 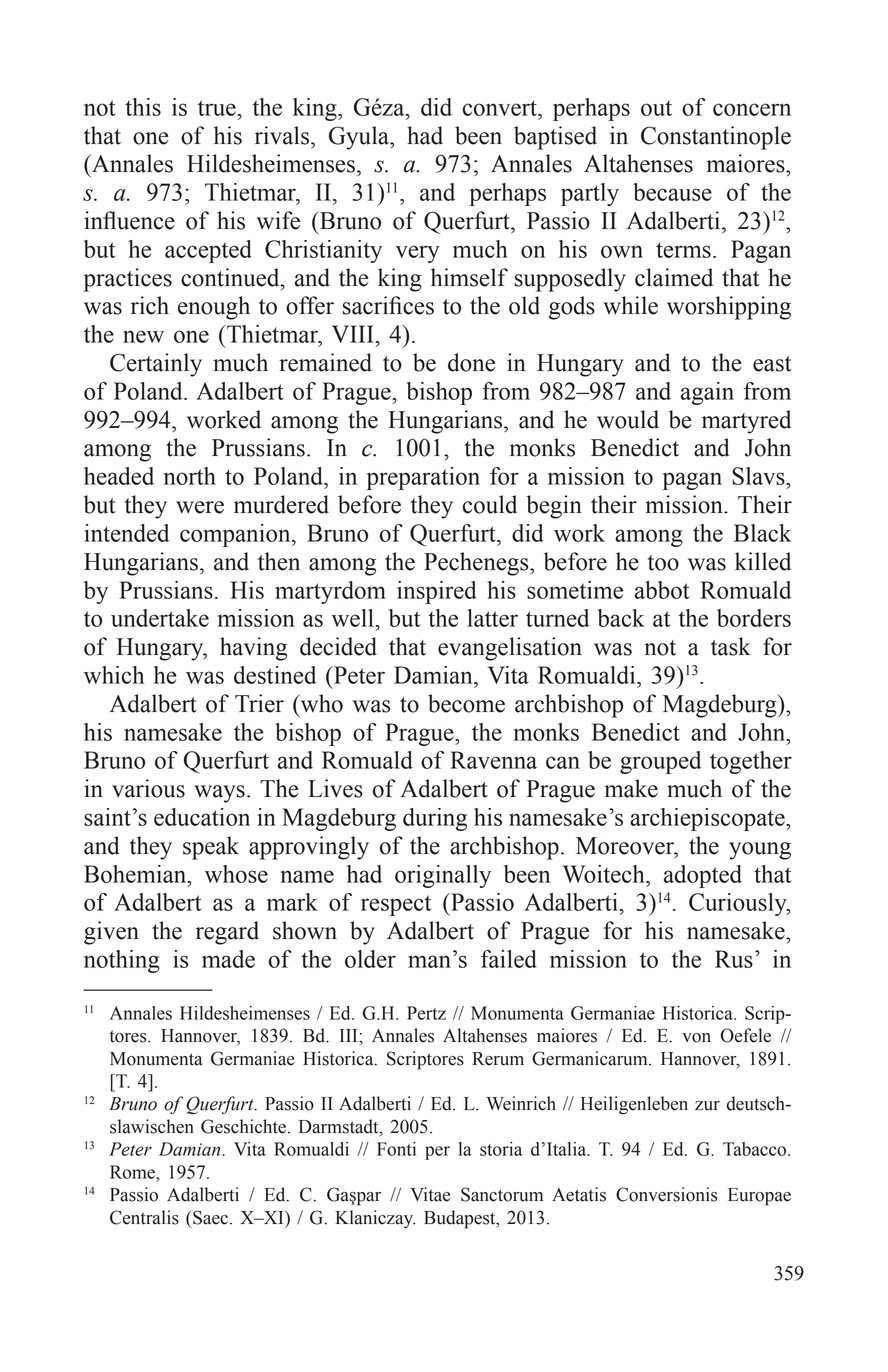 What do you see at coordinates (217, 108) in the page?
I see `true` at bounding box center [217, 108].
